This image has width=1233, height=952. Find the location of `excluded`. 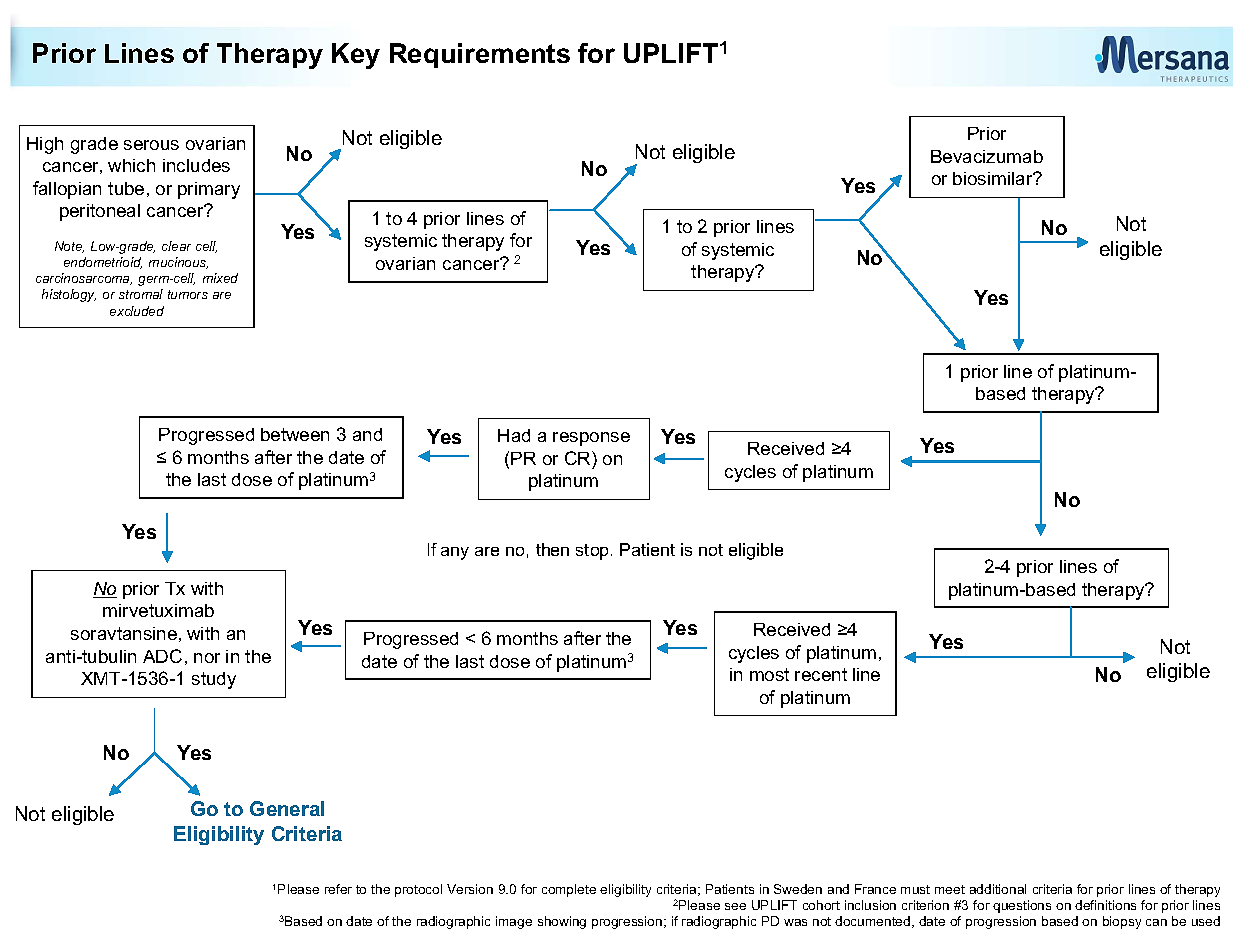

excluded is located at coordinates (137, 311).
